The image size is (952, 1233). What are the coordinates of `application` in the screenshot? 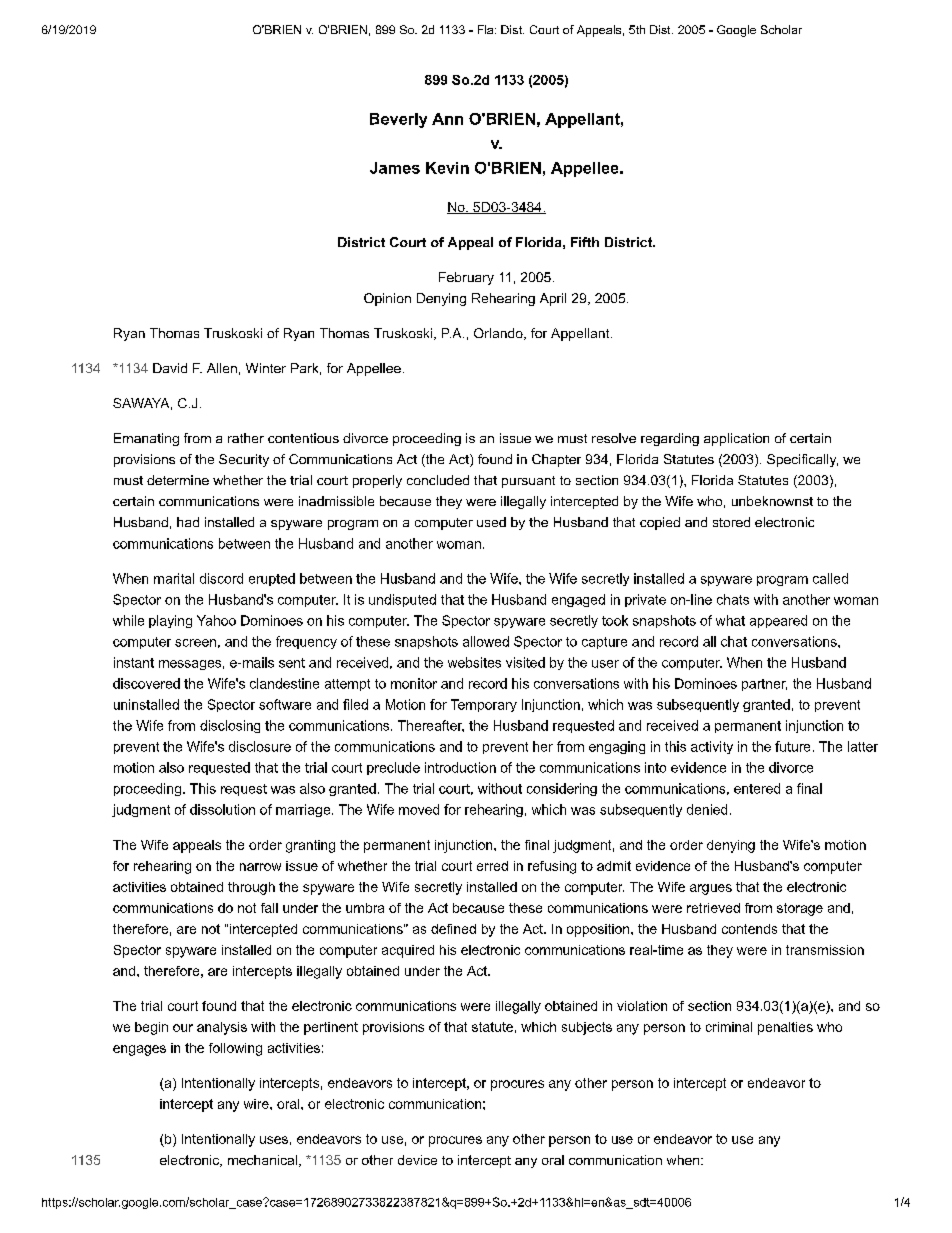 It's located at (736, 439).
